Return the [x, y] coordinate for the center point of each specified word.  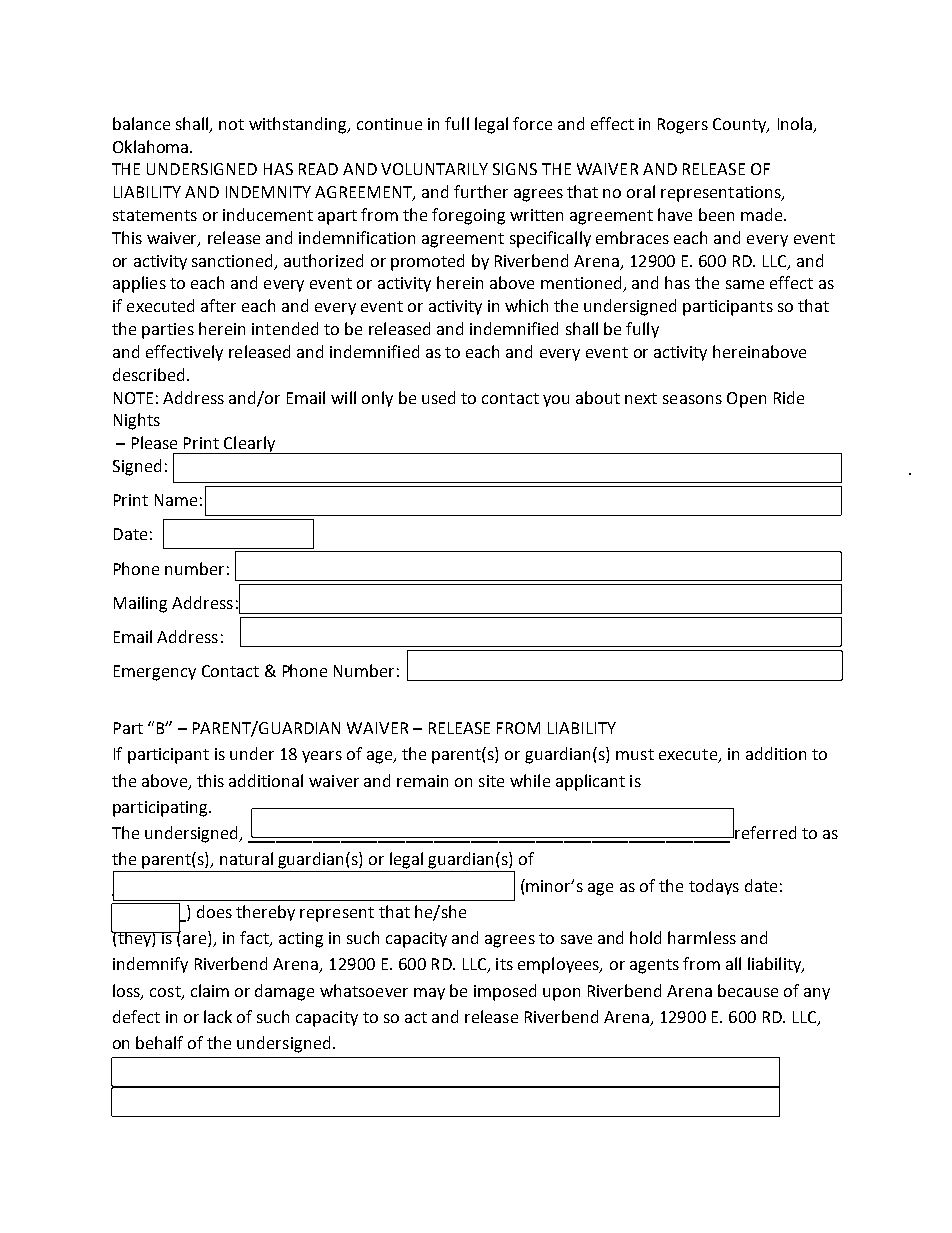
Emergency [155, 673]
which [526, 305]
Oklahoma [152, 146]
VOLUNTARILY [434, 169]
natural [246, 858]
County [741, 125]
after [218, 305]
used [438, 397]
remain [422, 781]
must [635, 754]
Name [176, 500]
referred [765, 832]
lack [218, 1016]
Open [746, 400]
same [745, 284]
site [491, 781]
